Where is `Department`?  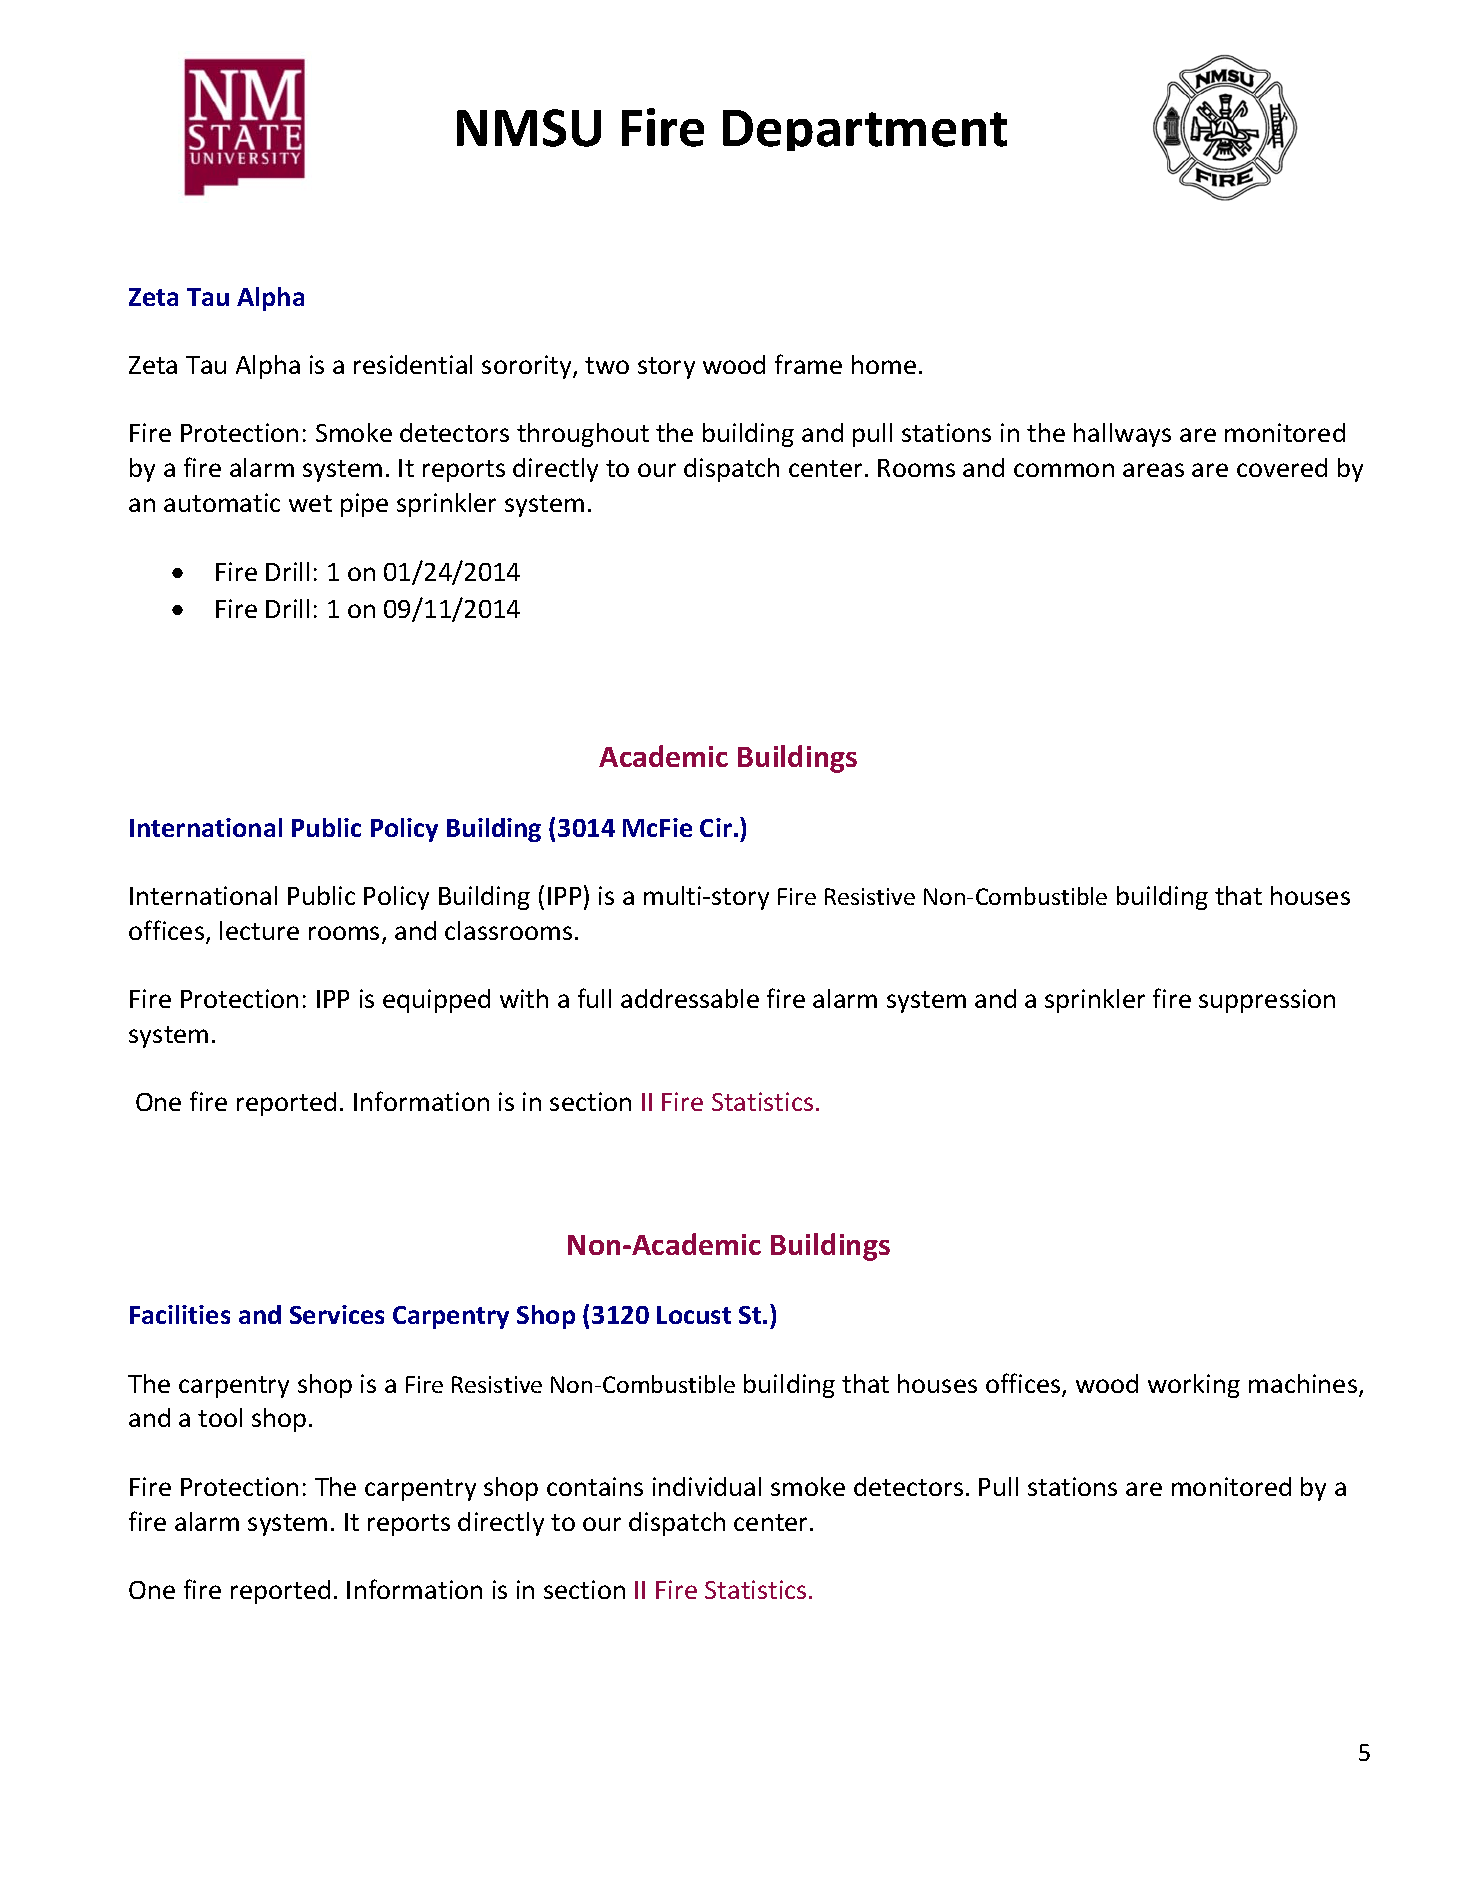
Department is located at coordinates (865, 130).
